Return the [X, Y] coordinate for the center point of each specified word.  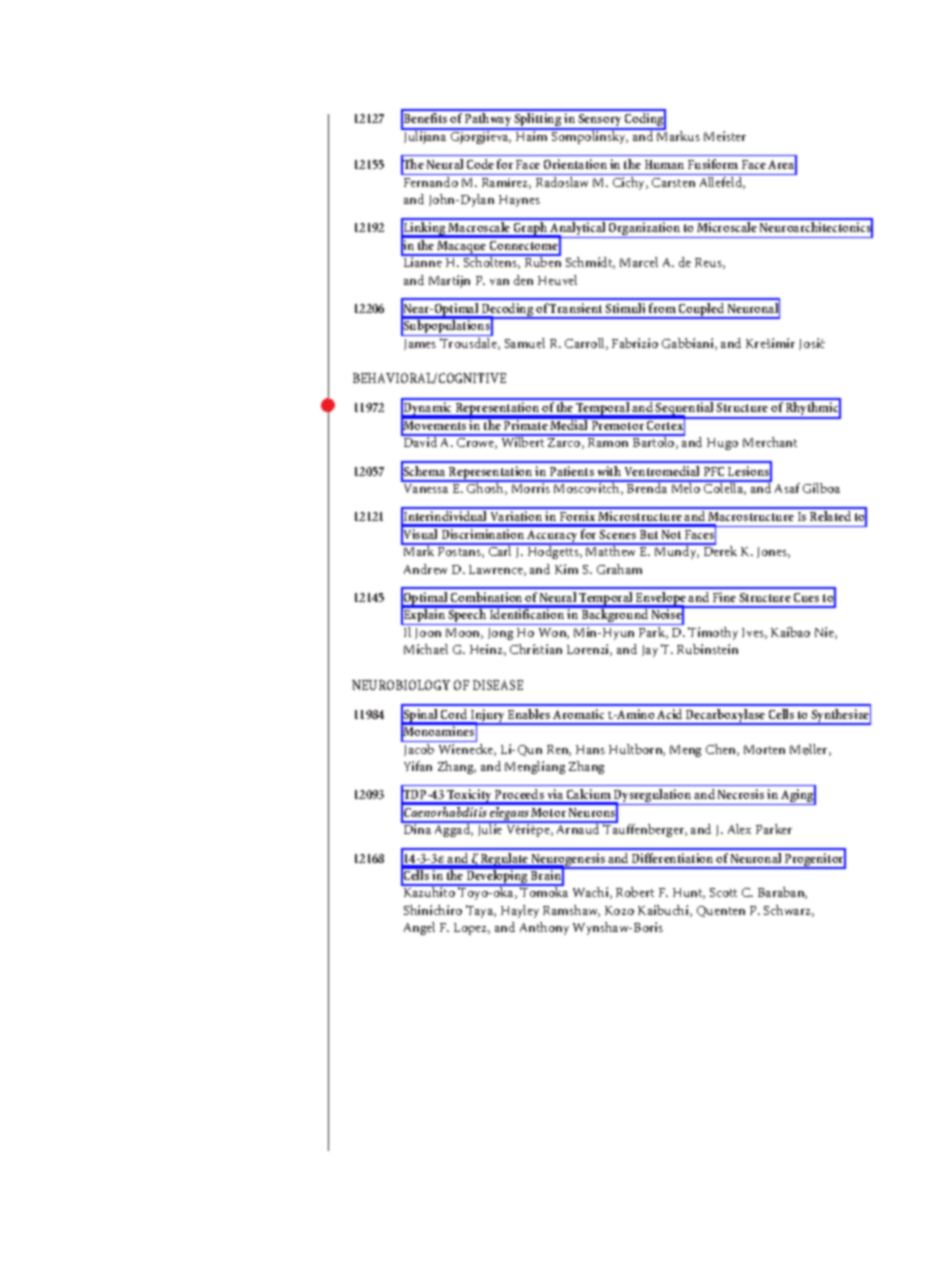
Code [480, 164]
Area [782, 165]
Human [664, 164]
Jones [773, 552]
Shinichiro [433, 910]
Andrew [425, 569]
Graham [619, 569]
